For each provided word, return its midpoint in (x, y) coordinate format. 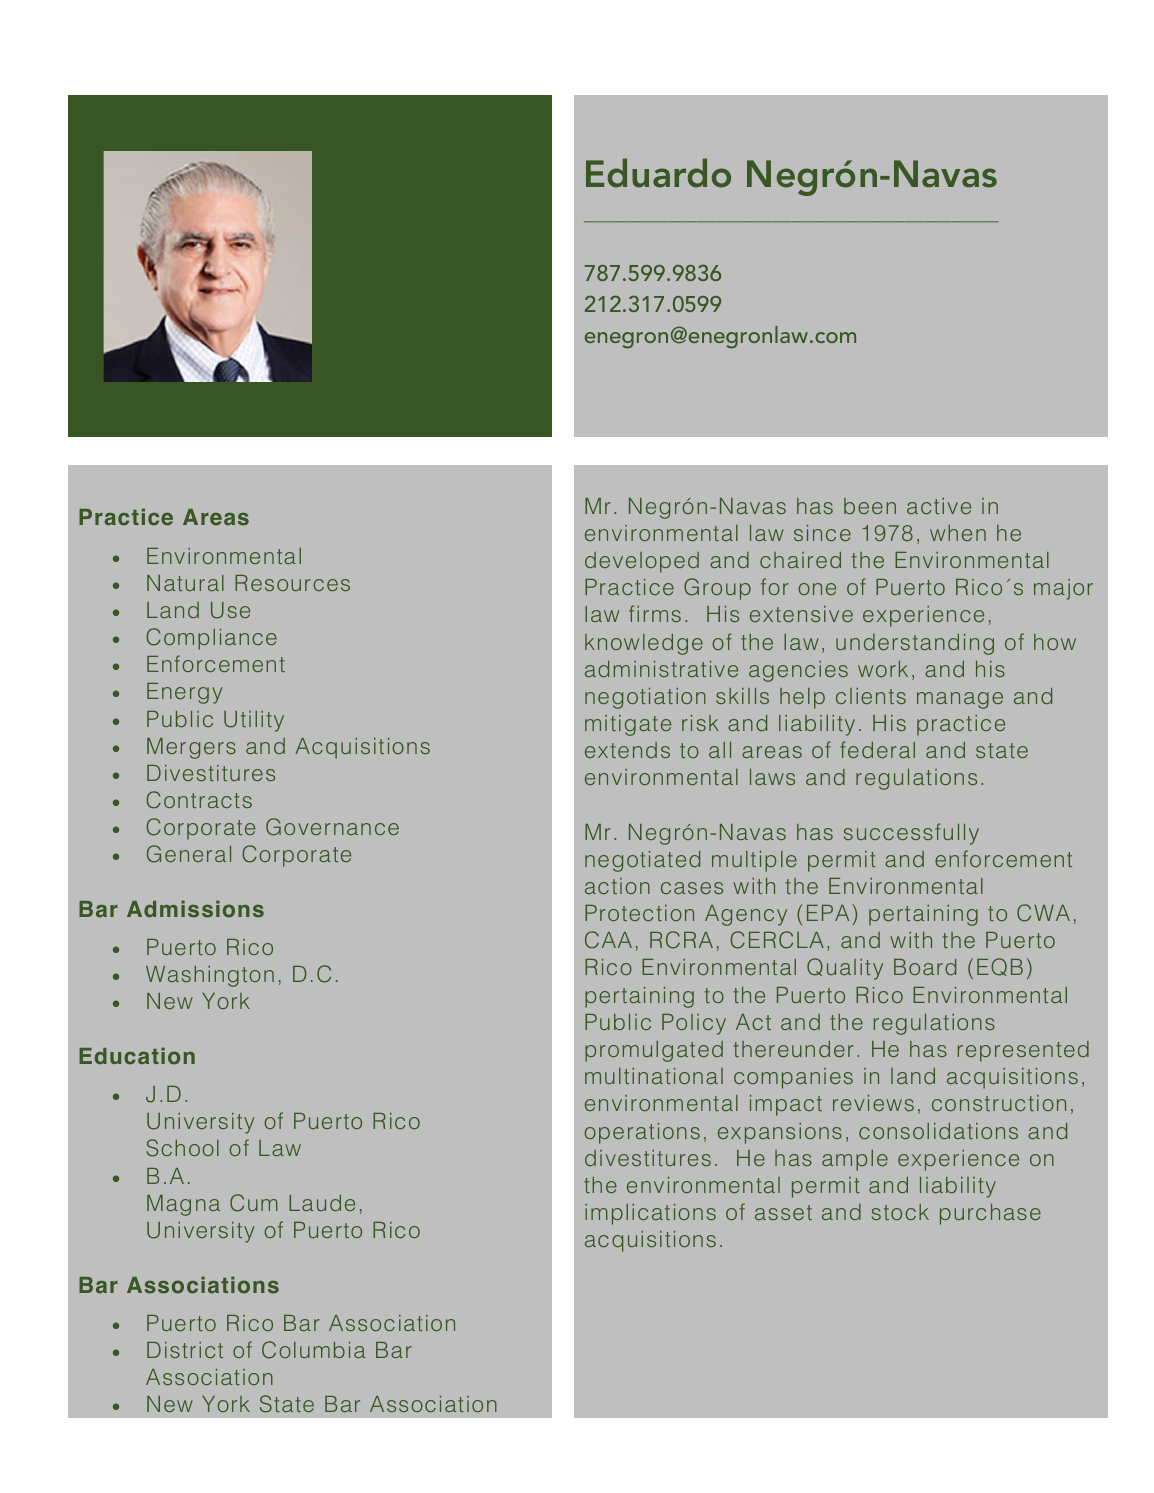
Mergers (191, 748)
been (870, 506)
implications (650, 1214)
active (939, 506)
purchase (990, 1214)
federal (877, 749)
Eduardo (658, 173)
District (185, 1350)
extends (627, 750)
